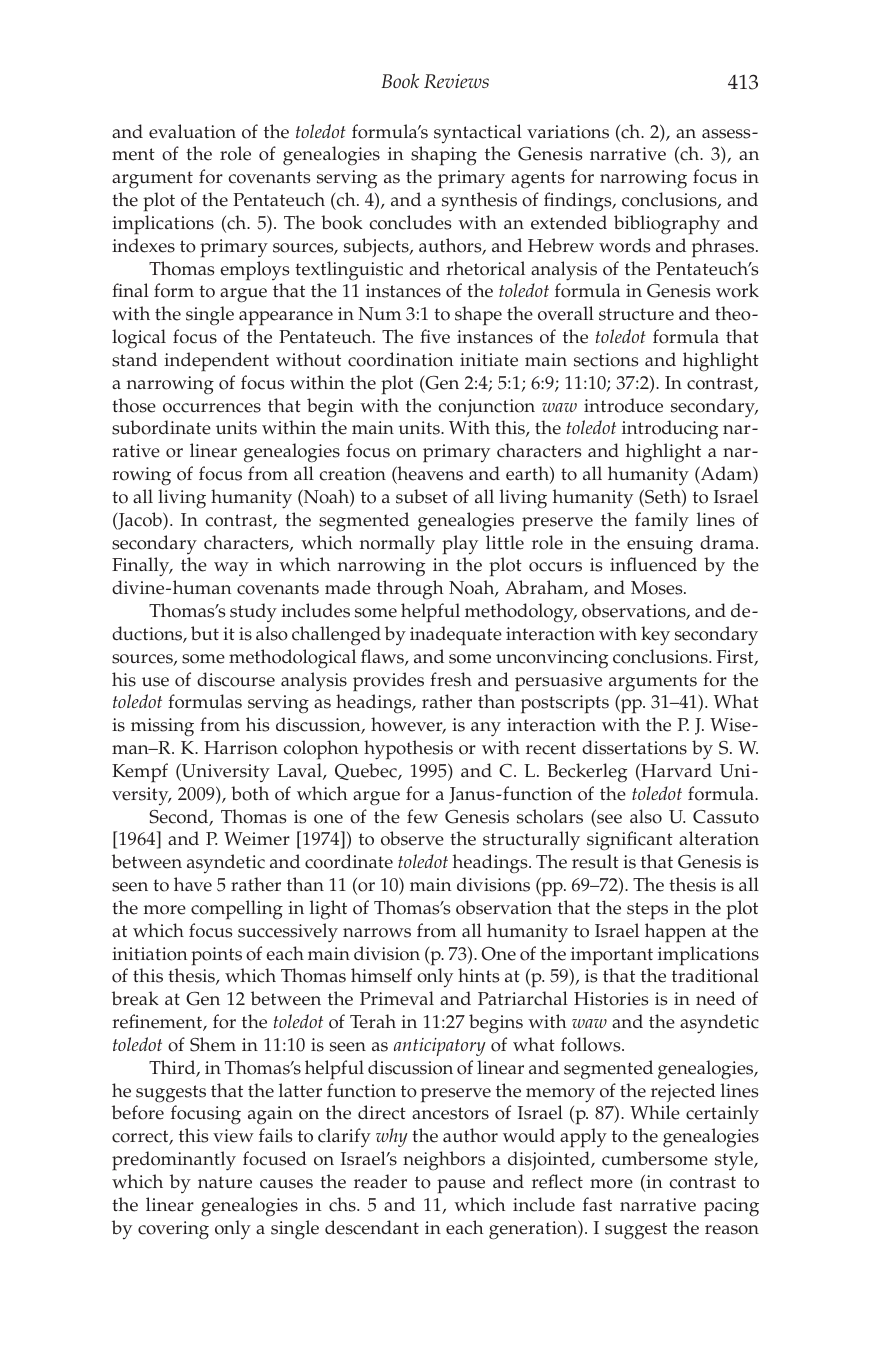 Image resolution: width=896 pixels, height=1345 pixels. Describe the element at coordinates (236, 679) in the screenshot. I see `discourse` at that location.
